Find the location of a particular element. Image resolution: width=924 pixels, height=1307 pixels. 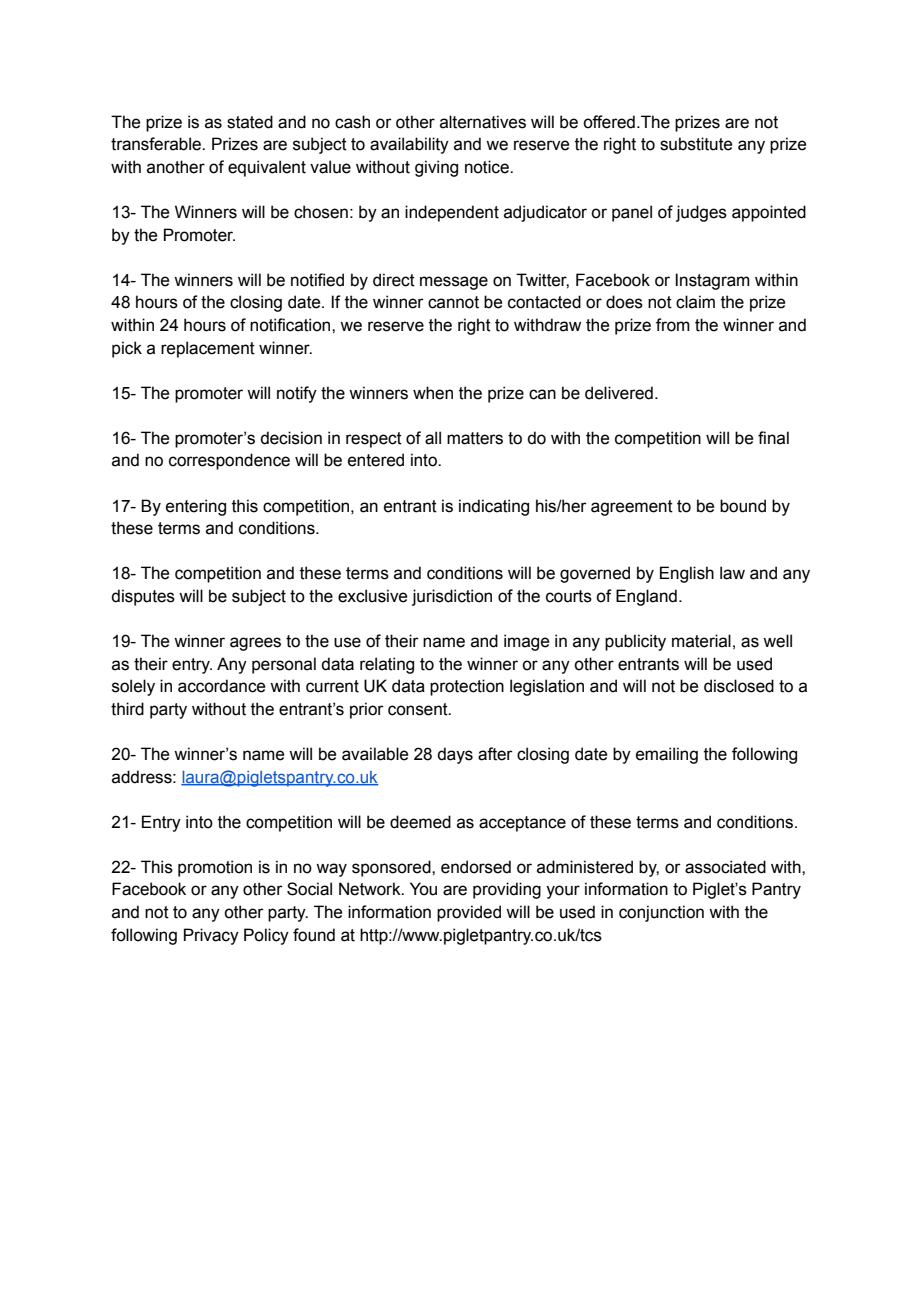

giving is located at coordinates (436, 168).
